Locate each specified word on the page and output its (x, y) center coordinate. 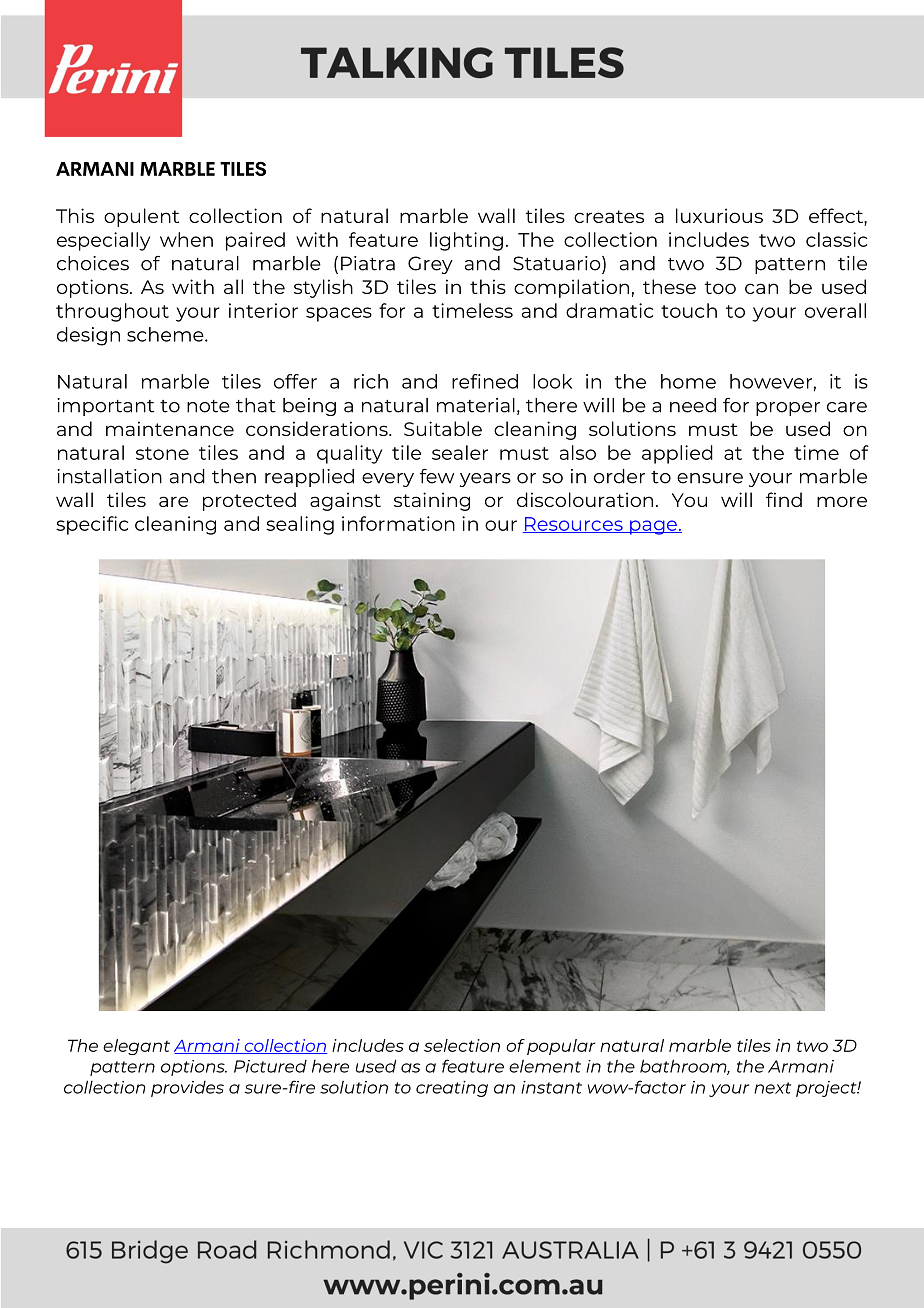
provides (187, 1089)
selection (462, 1045)
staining (432, 501)
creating (452, 1089)
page (653, 527)
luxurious (719, 215)
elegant (136, 1047)
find (784, 499)
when (186, 239)
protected (249, 501)
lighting (466, 241)
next (772, 1088)
